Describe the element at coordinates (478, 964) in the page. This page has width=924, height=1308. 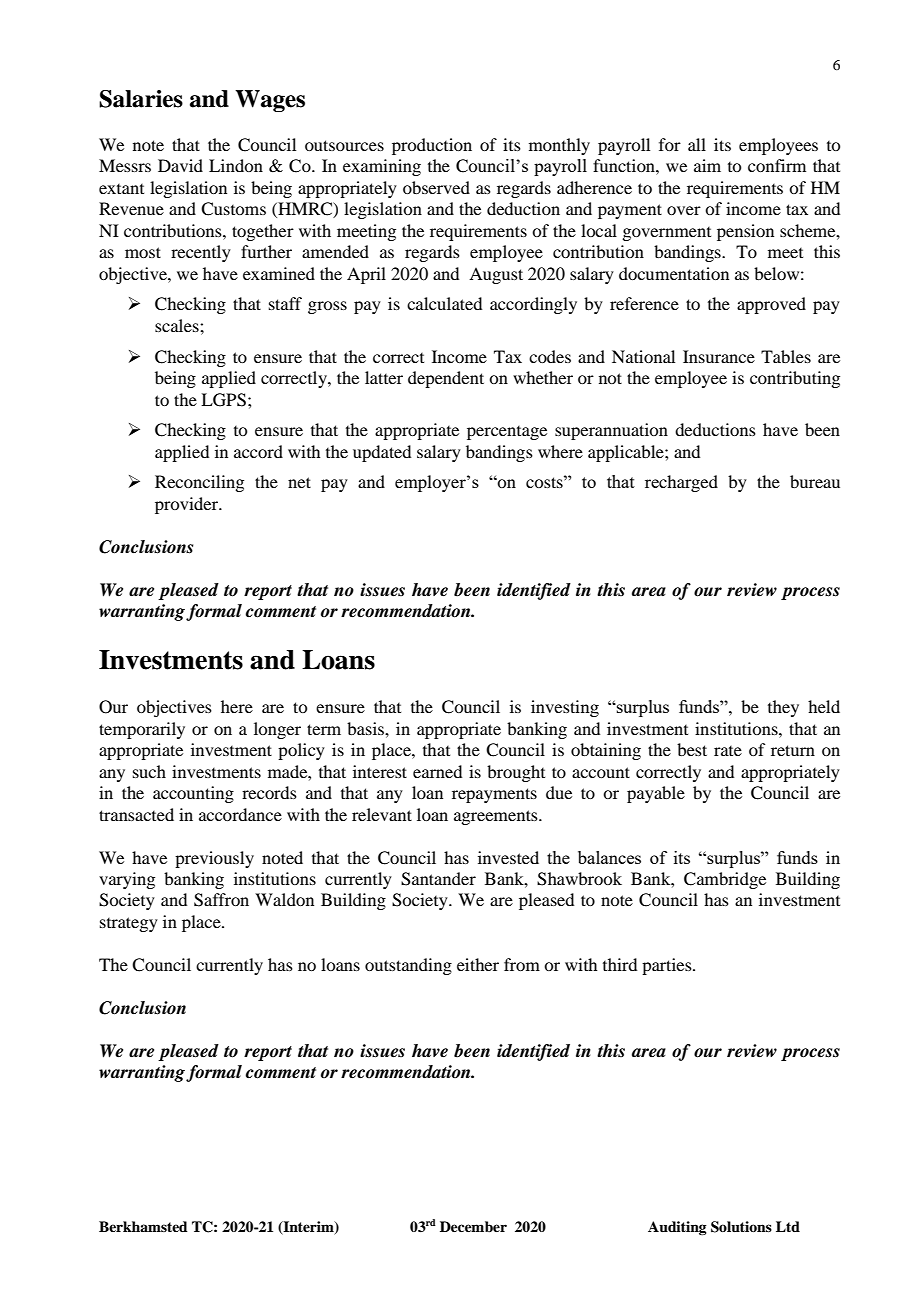
I see `either` at that location.
